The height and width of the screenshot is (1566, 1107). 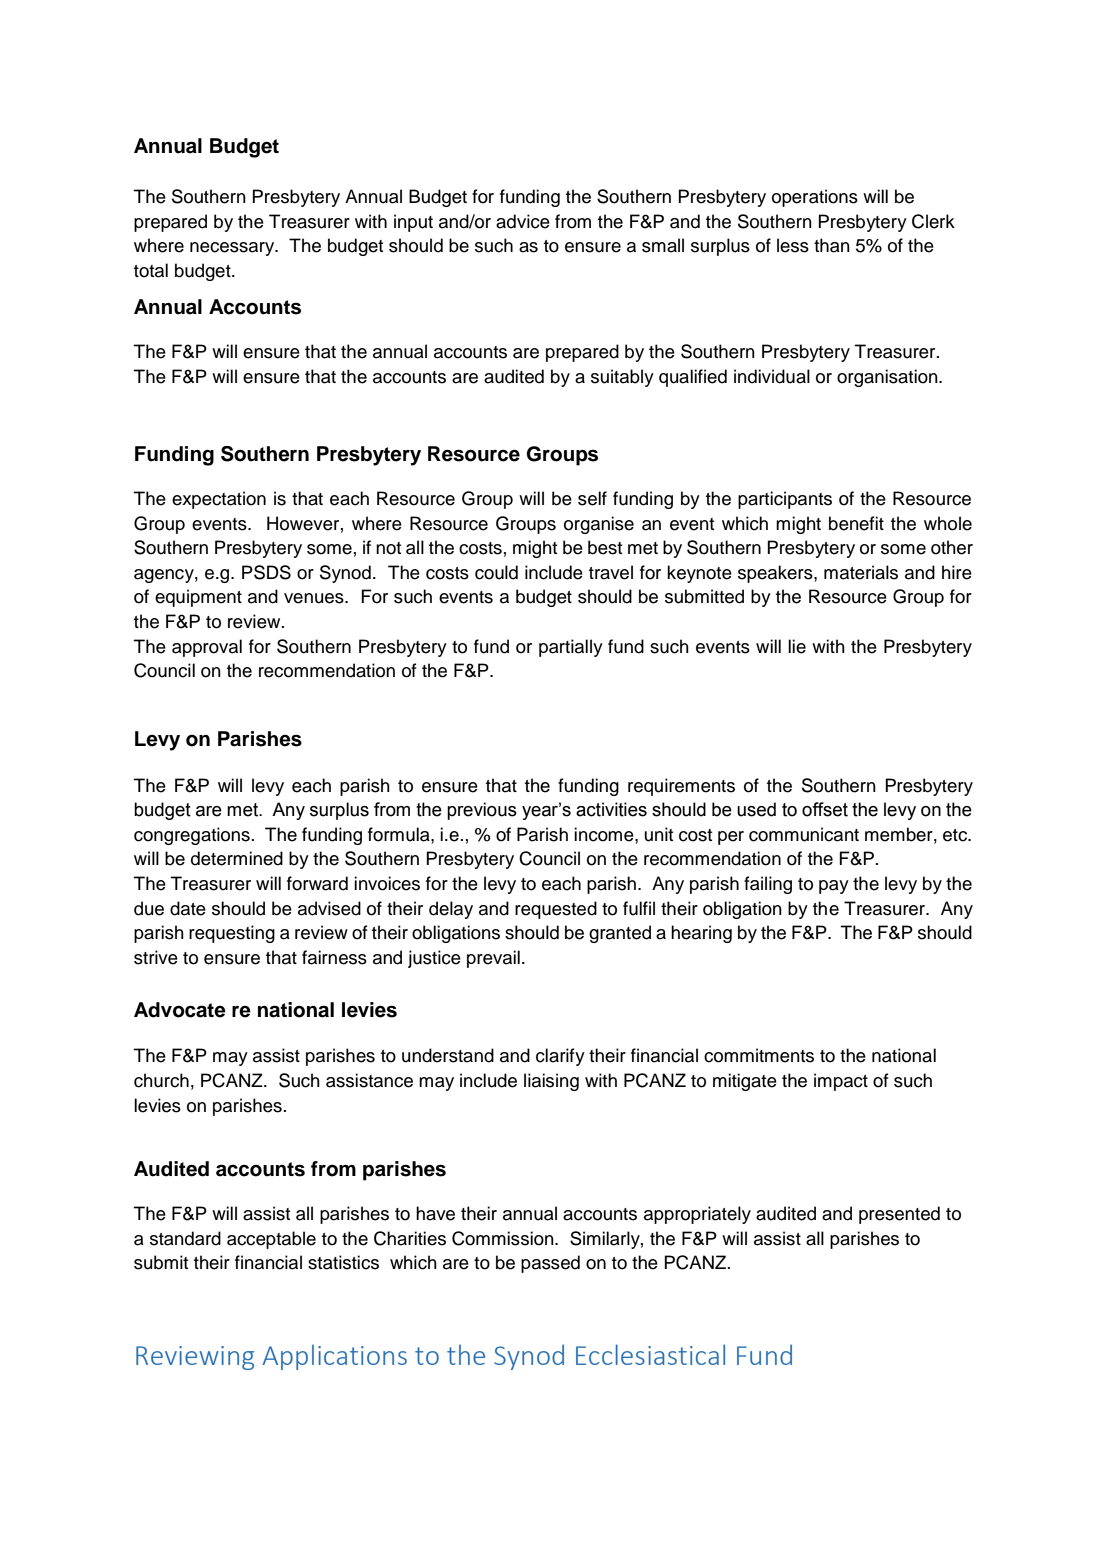 What do you see at coordinates (334, 1357) in the screenshot?
I see `Applications` at bounding box center [334, 1357].
